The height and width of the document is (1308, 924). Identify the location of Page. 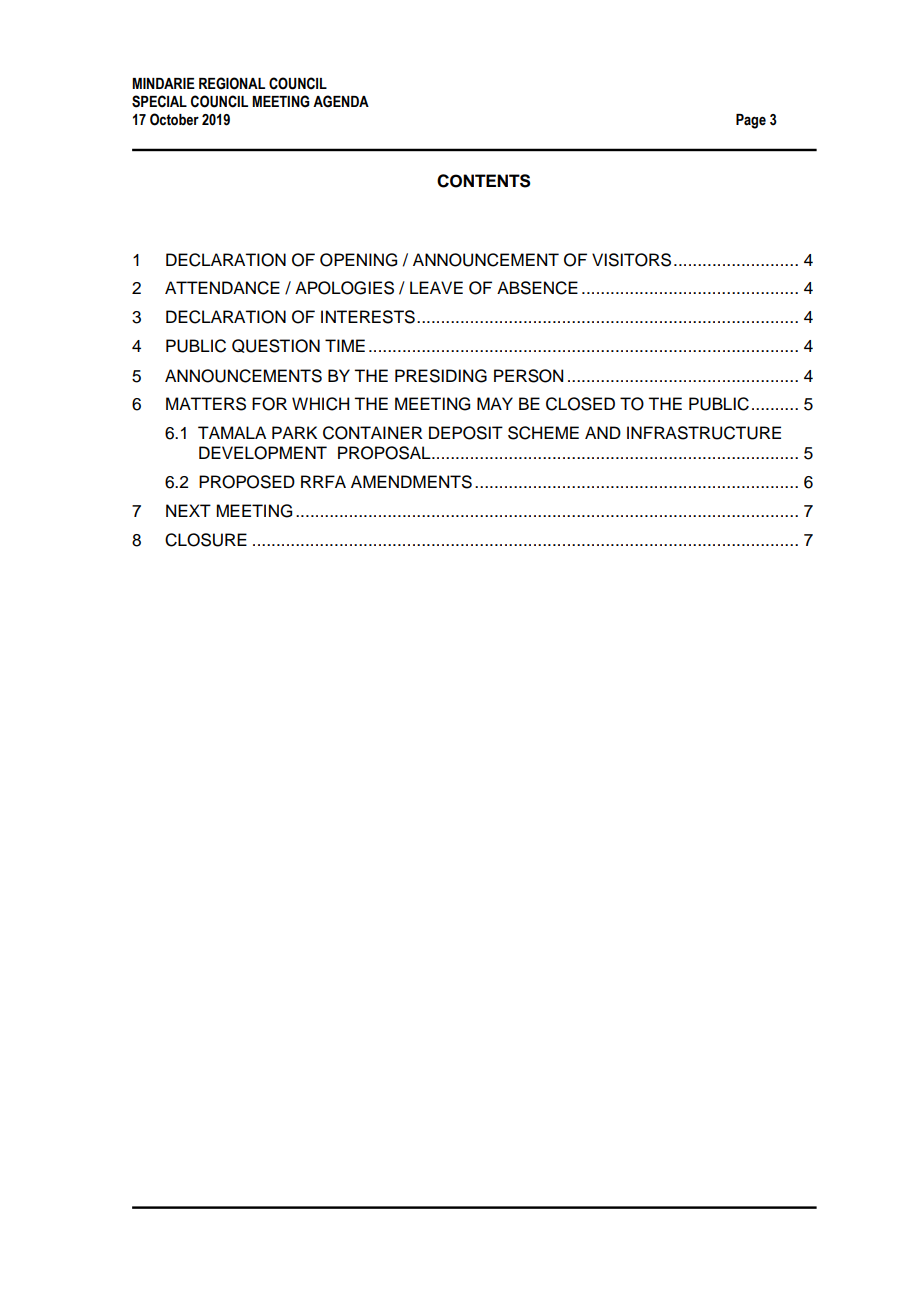
(751, 121).
